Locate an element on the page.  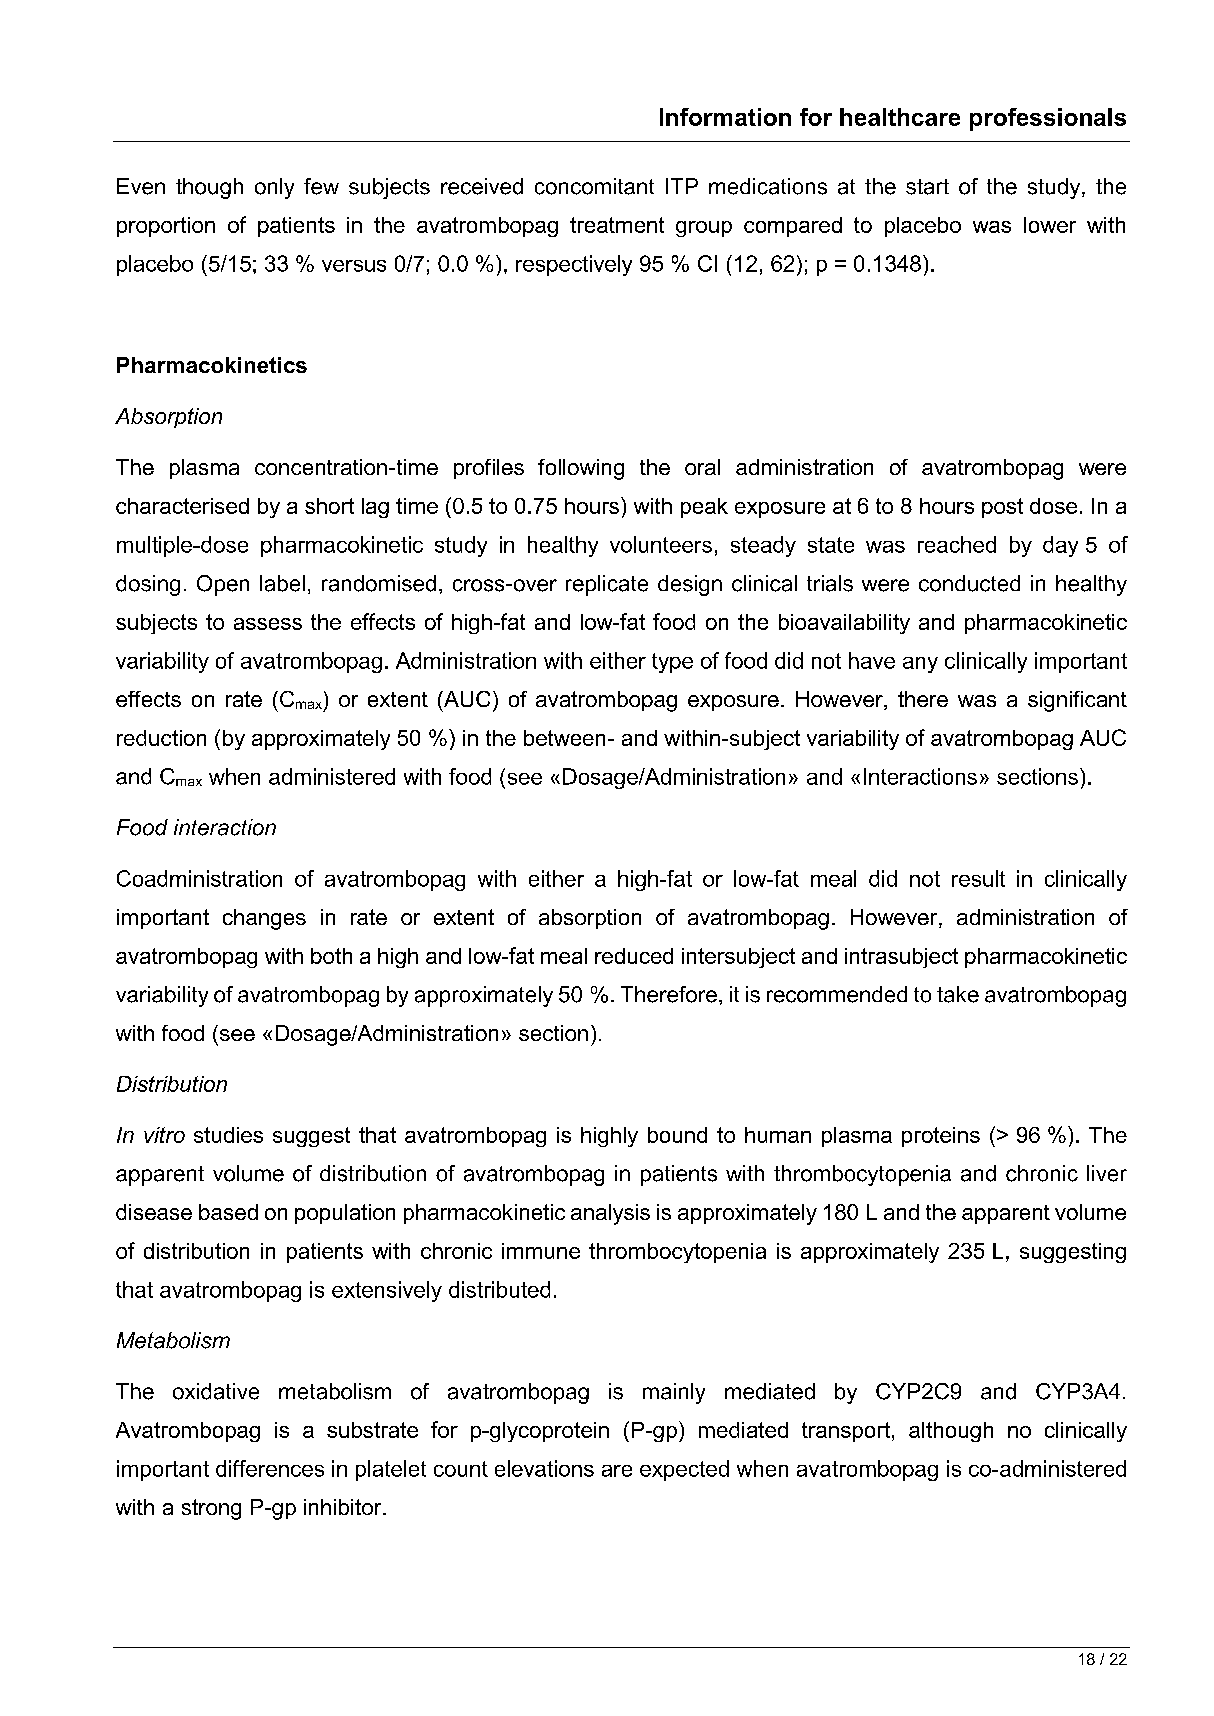
only is located at coordinates (274, 188).
